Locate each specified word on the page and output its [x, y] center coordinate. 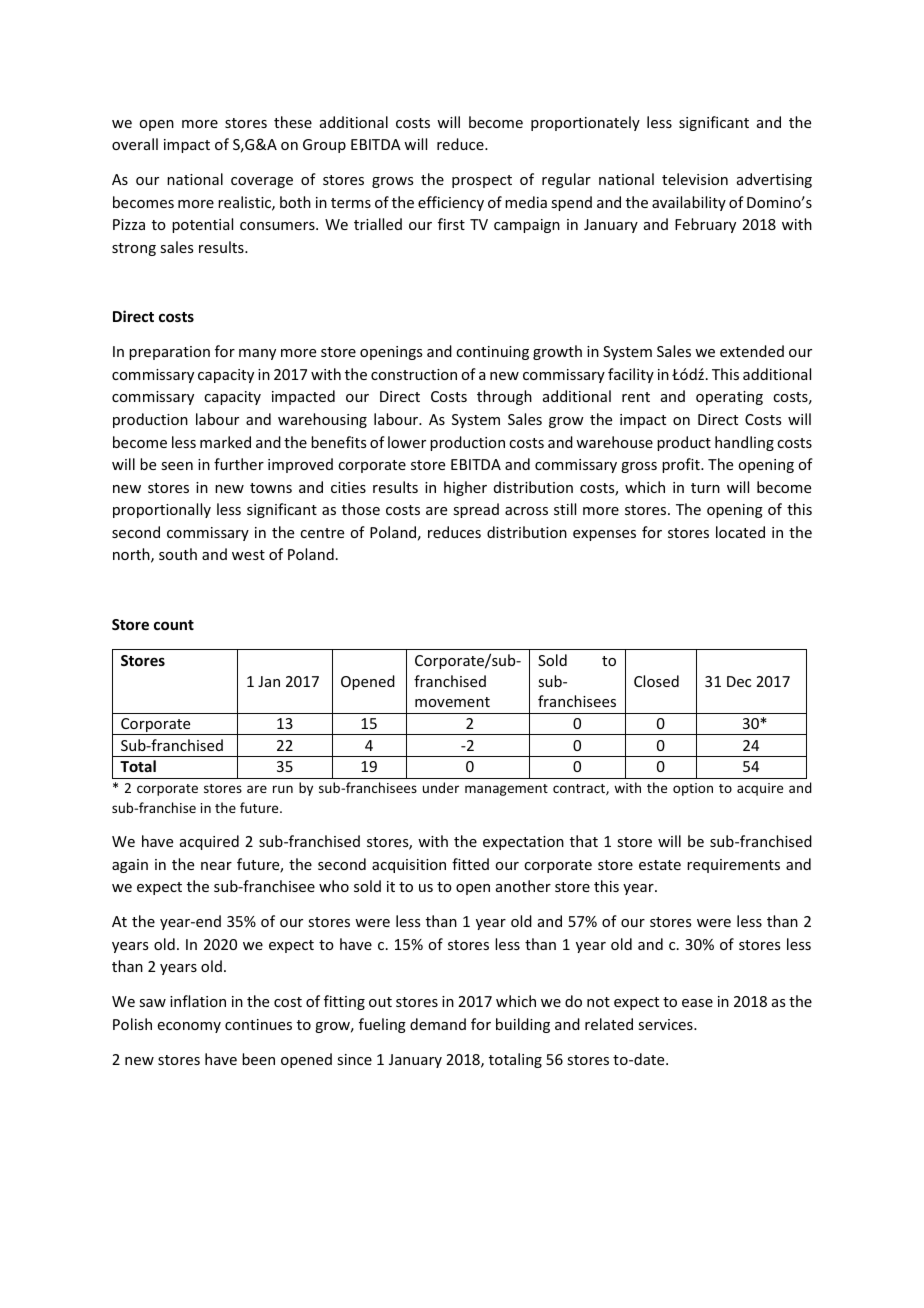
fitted [470, 864]
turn [705, 488]
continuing [492, 353]
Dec [739, 681]
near [216, 866]
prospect [482, 181]
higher [465, 488]
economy [189, 1027]
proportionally [162, 510]
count [174, 625]
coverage [262, 182]
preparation [169, 353]
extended [752, 351]
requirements [733, 866]
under [441, 787]
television [695, 179]
